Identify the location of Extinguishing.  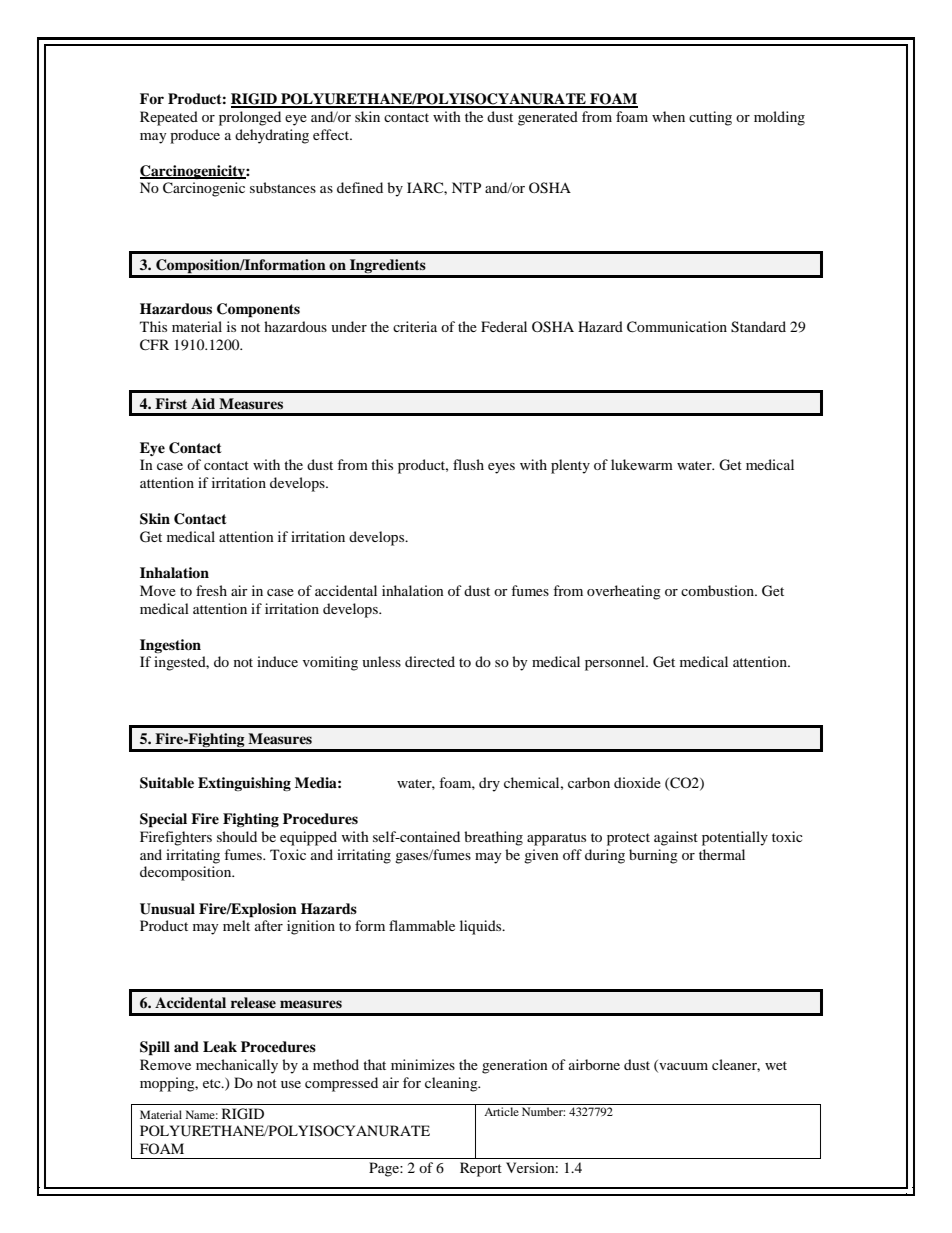
(244, 784).
